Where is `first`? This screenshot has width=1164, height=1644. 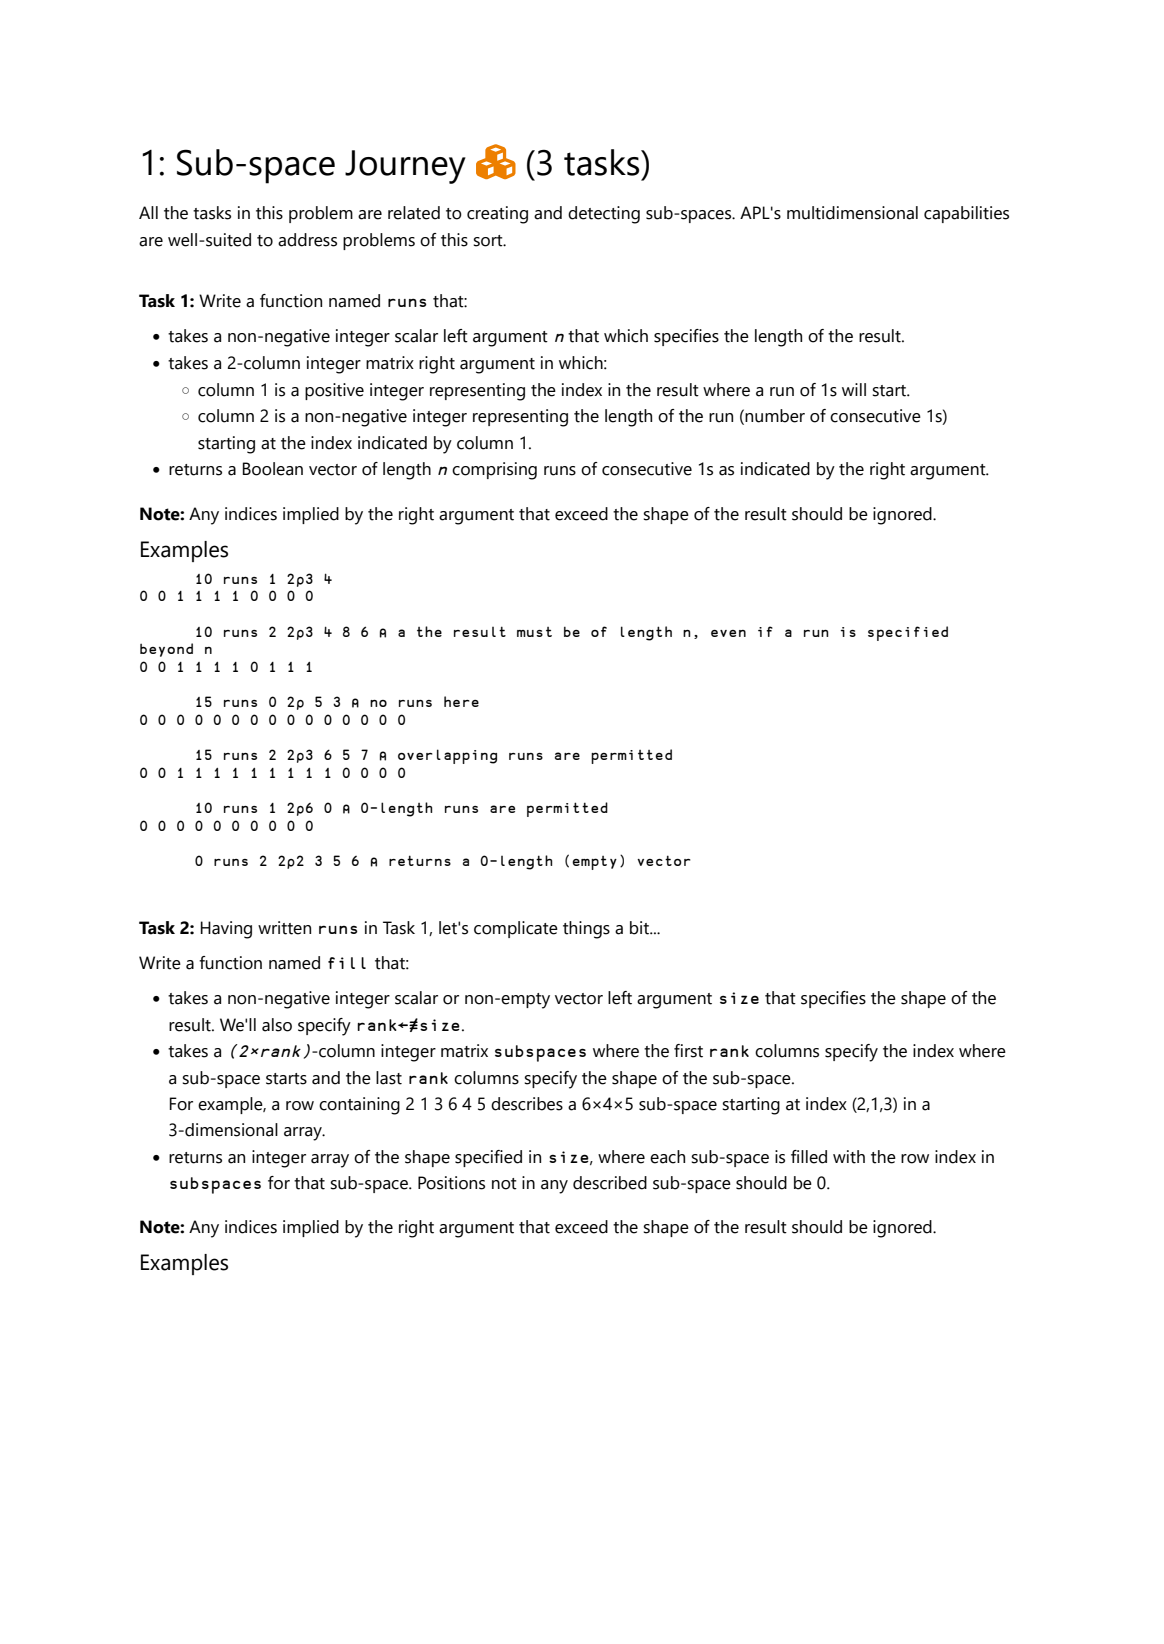 first is located at coordinates (688, 1051).
